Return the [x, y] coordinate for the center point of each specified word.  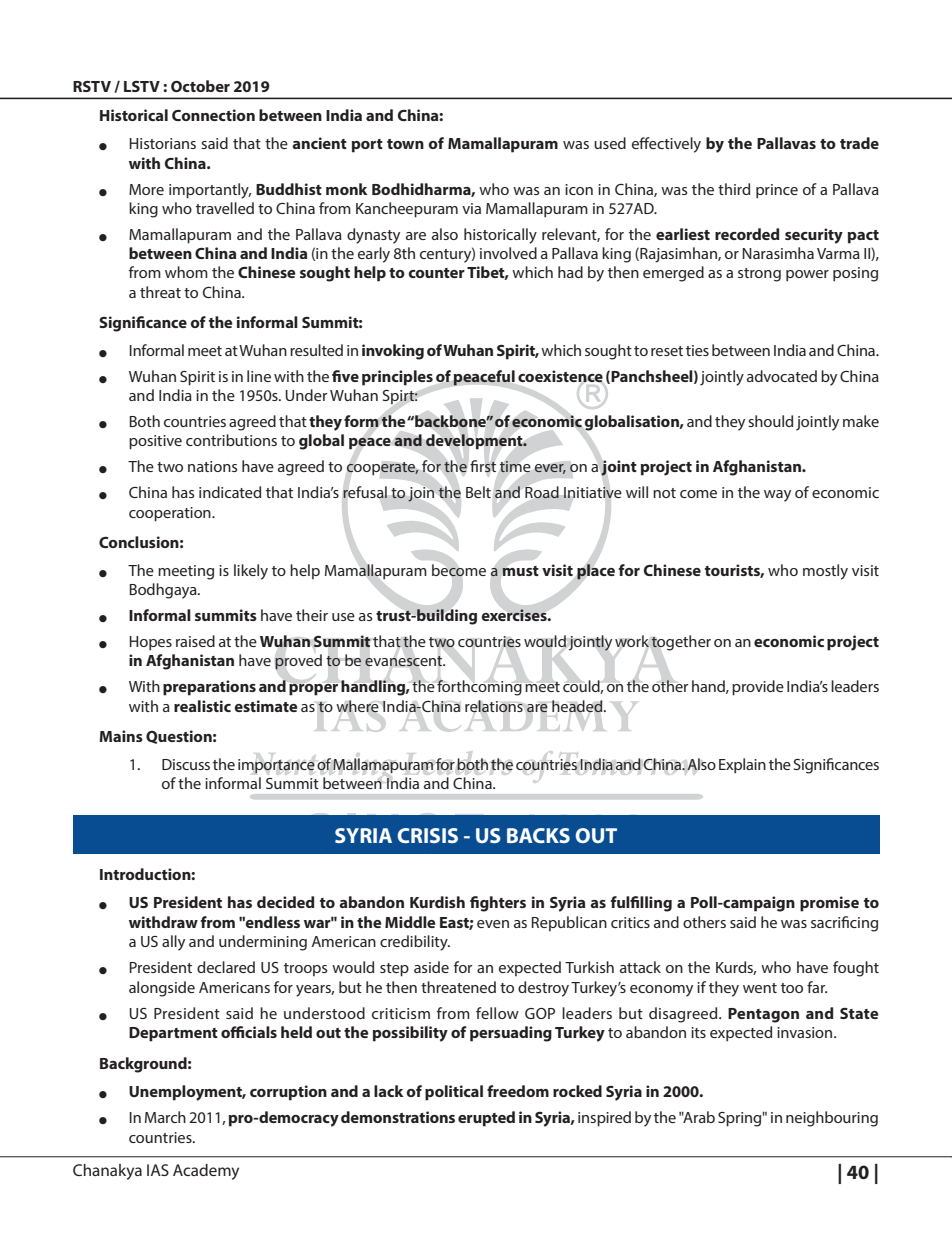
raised [195, 641]
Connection [213, 115]
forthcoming [479, 688]
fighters [498, 904]
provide [758, 688]
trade [859, 143]
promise [829, 904]
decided [286, 902]
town [405, 144]
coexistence [560, 376]
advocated [782, 376]
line [259, 376]
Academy [206, 1172]
